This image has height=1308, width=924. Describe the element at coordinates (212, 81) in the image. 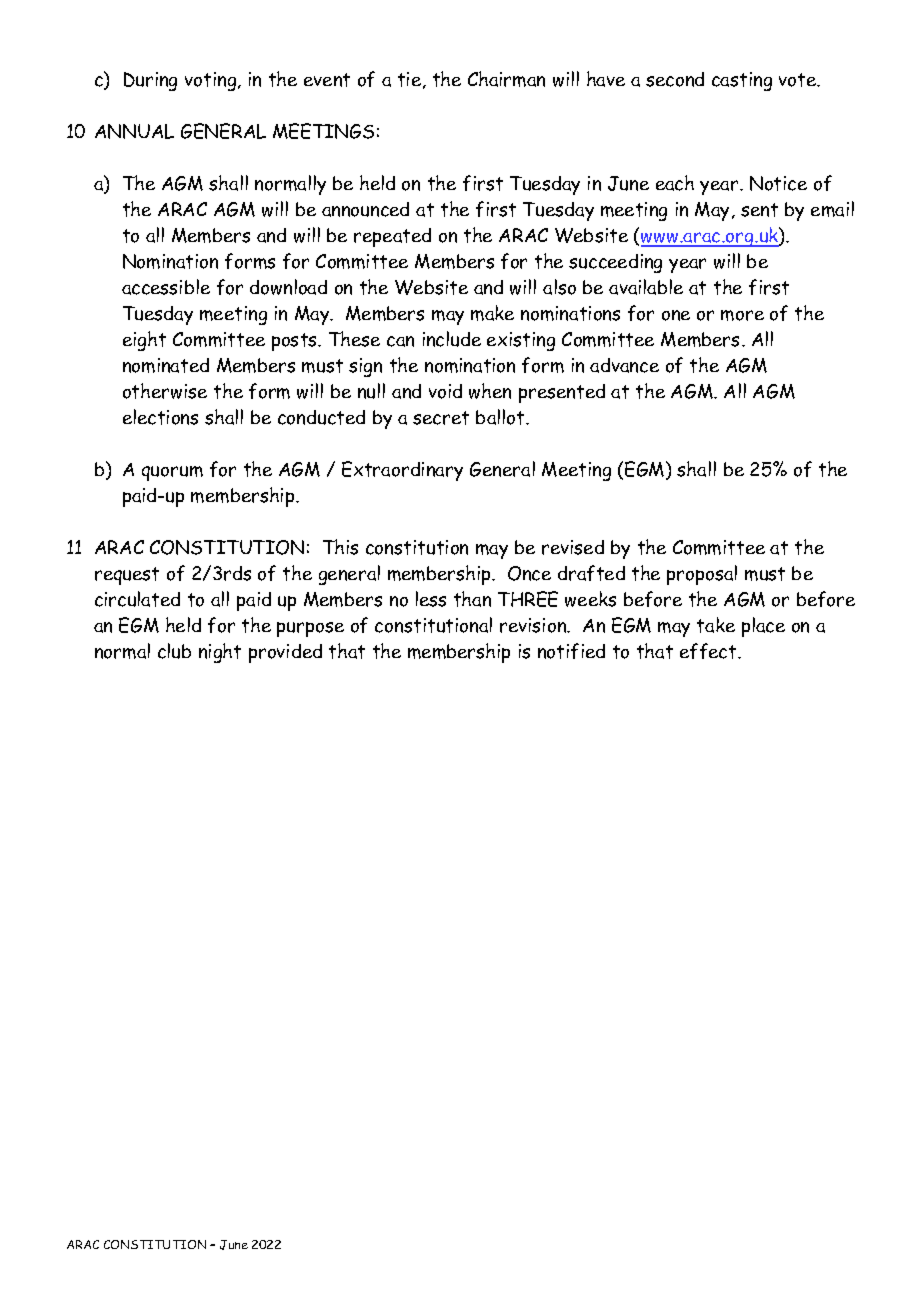

I see `voting` at that location.
